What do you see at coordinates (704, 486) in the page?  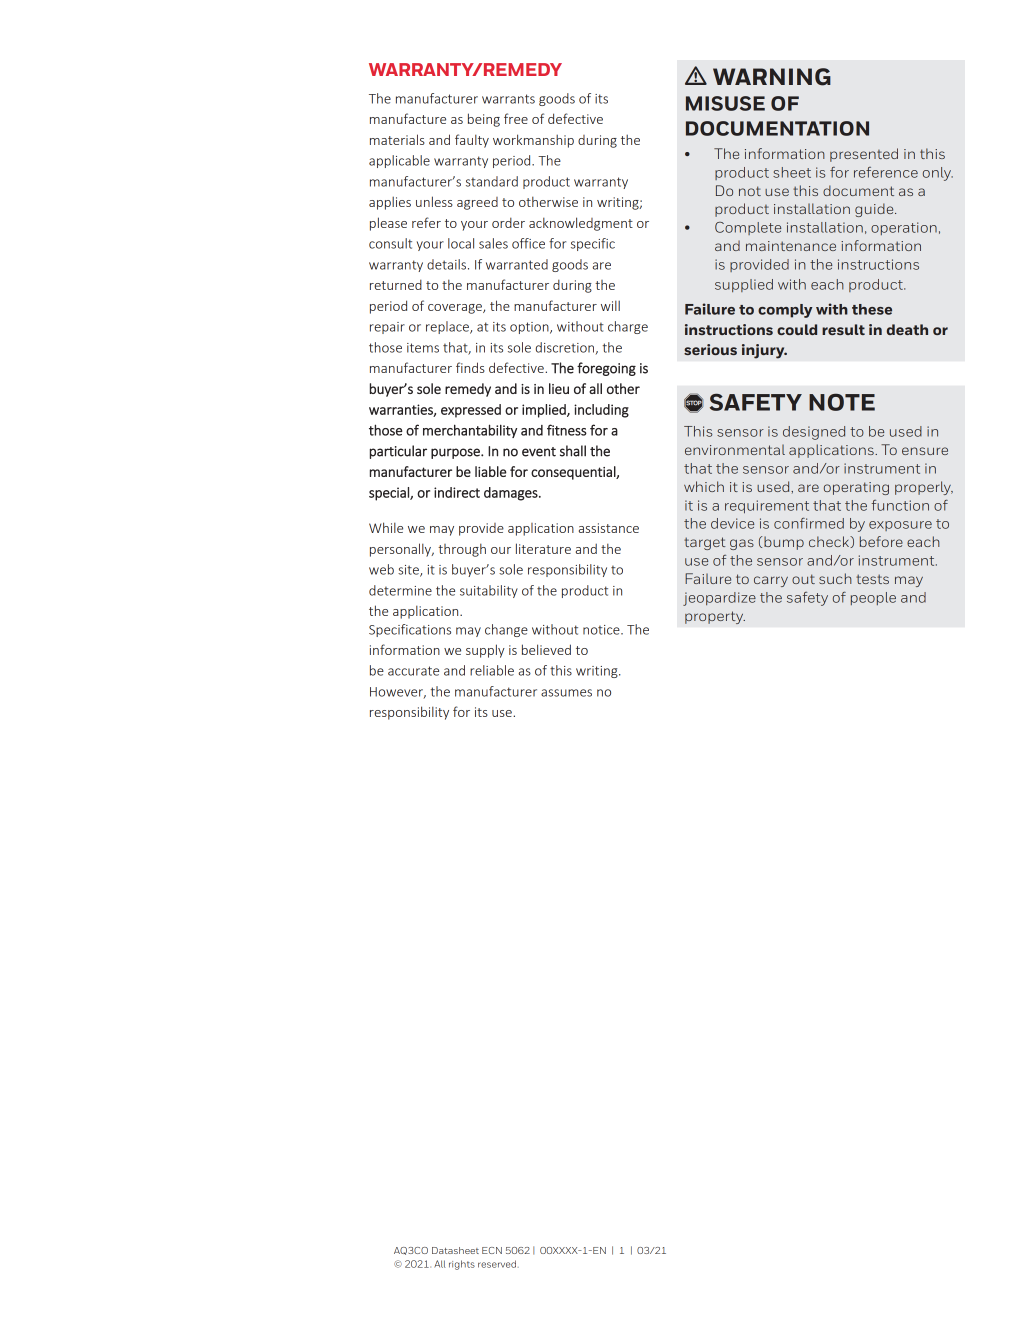 I see `which` at bounding box center [704, 486].
